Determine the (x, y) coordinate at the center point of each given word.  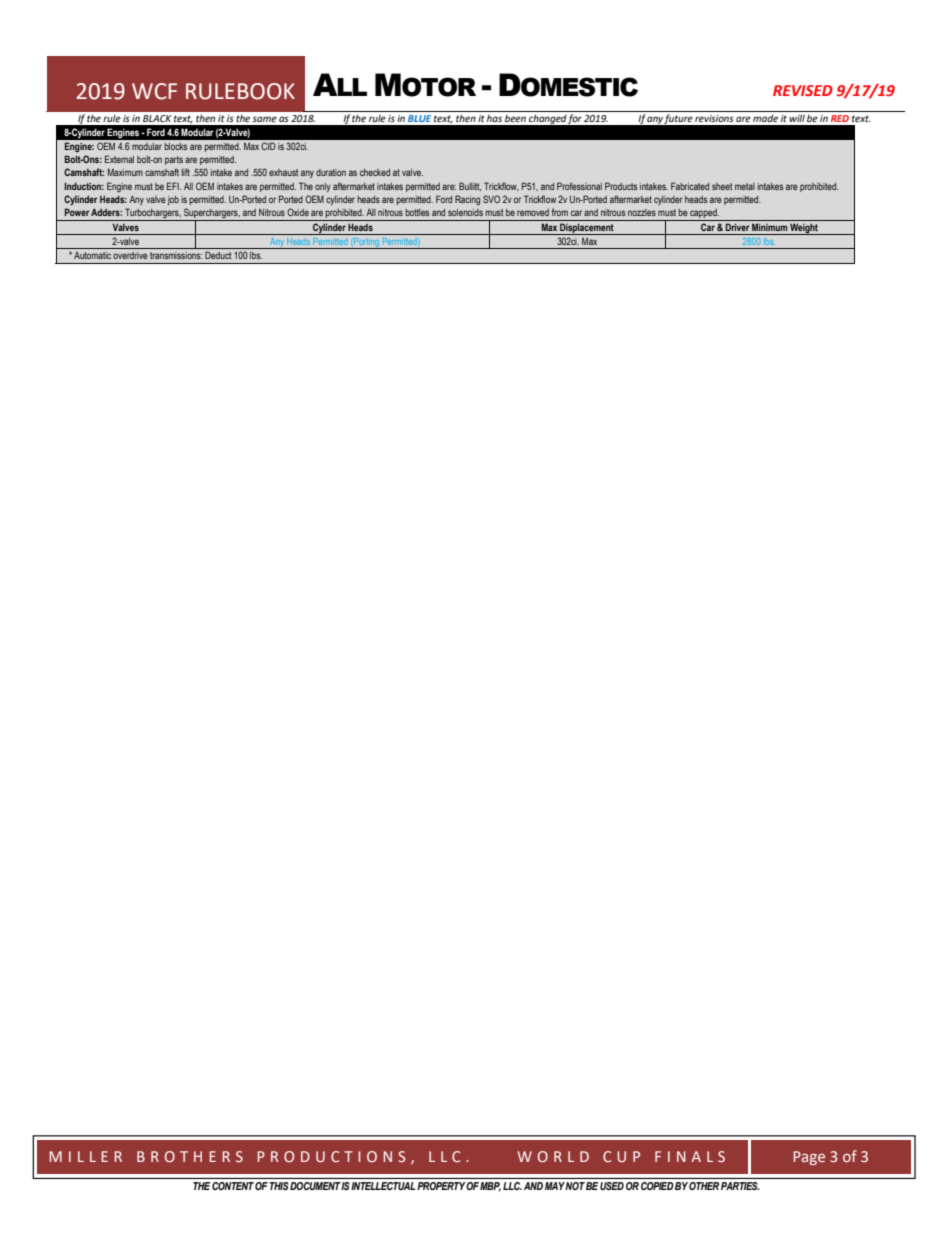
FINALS (690, 1156)
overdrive (130, 255)
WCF (154, 91)
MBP (490, 1187)
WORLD (553, 1156)
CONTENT (233, 1186)
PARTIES (740, 1186)
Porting (366, 243)
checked (375, 172)
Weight (804, 229)
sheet (722, 186)
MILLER (85, 1156)
